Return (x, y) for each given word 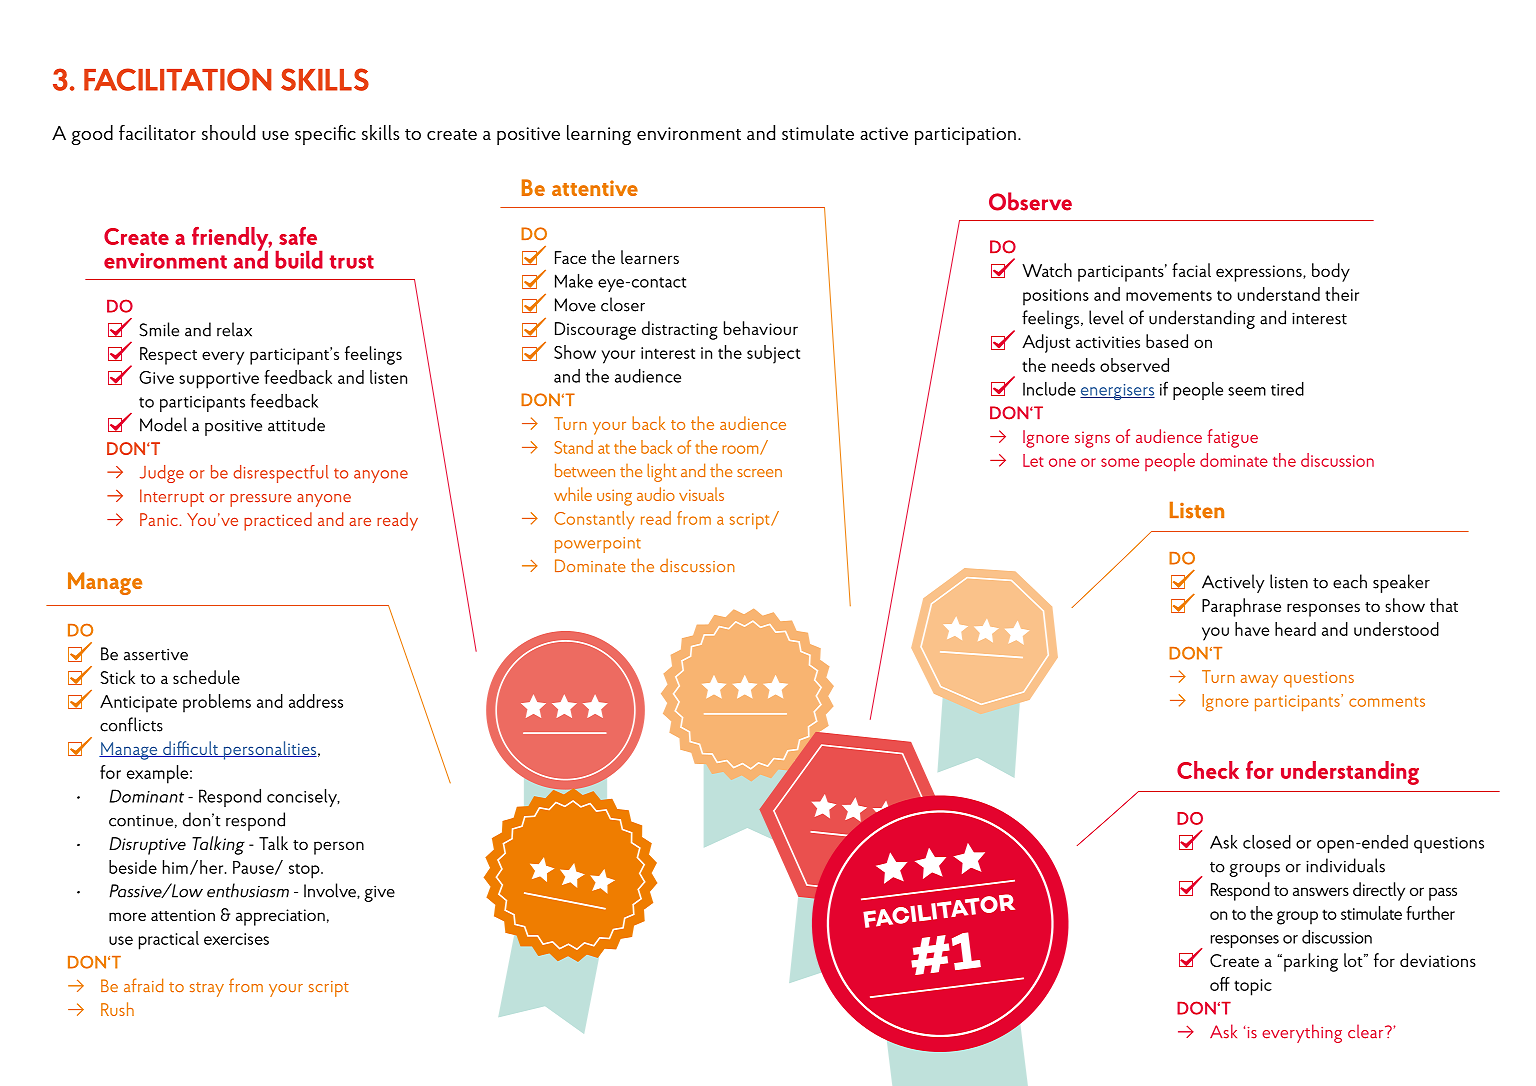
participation (965, 136)
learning (599, 135)
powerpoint (598, 545)
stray (207, 989)
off (1220, 984)
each (1350, 581)
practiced (278, 521)
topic (1253, 987)
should (228, 132)
